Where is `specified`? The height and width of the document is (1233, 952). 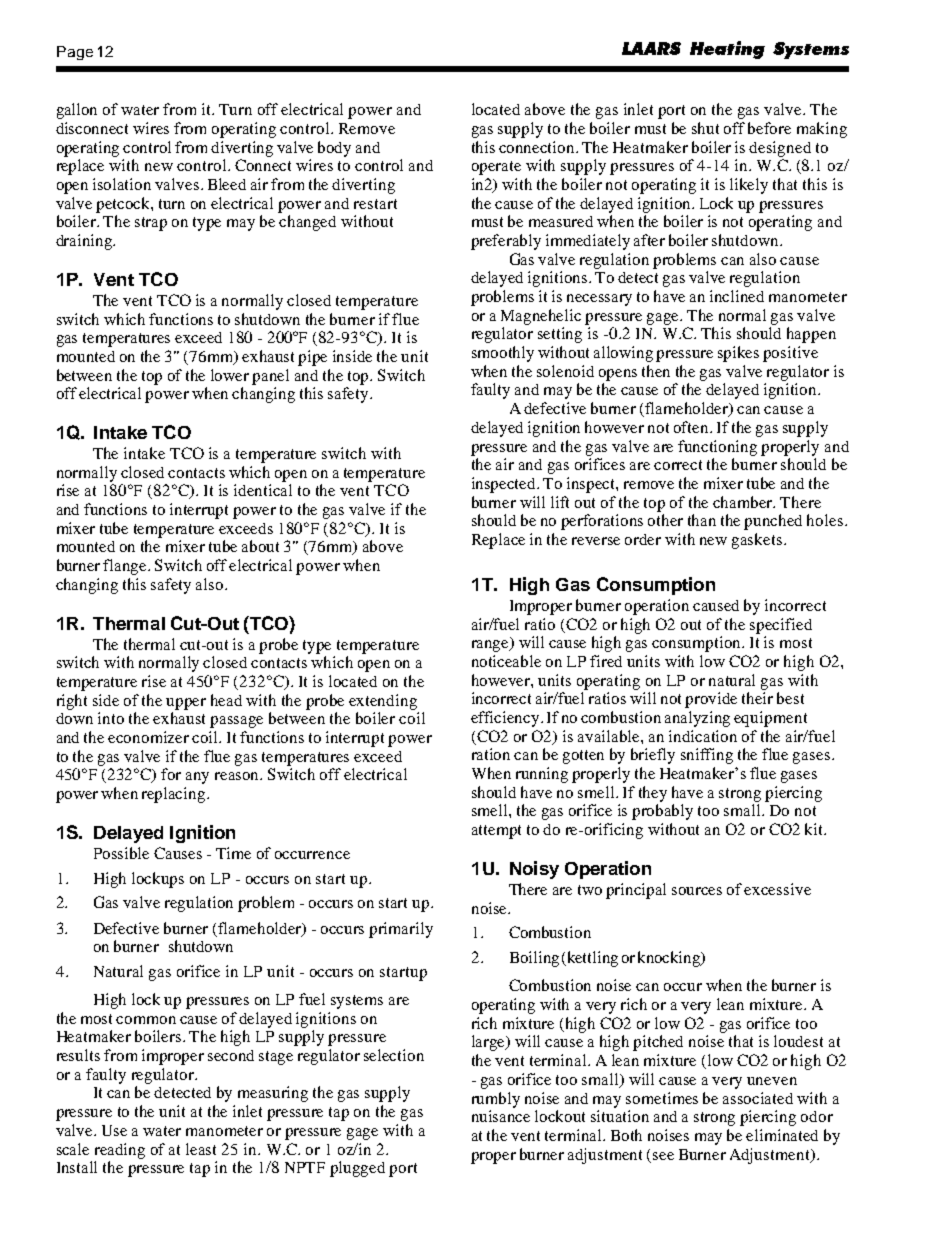 specified is located at coordinates (781, 626).
